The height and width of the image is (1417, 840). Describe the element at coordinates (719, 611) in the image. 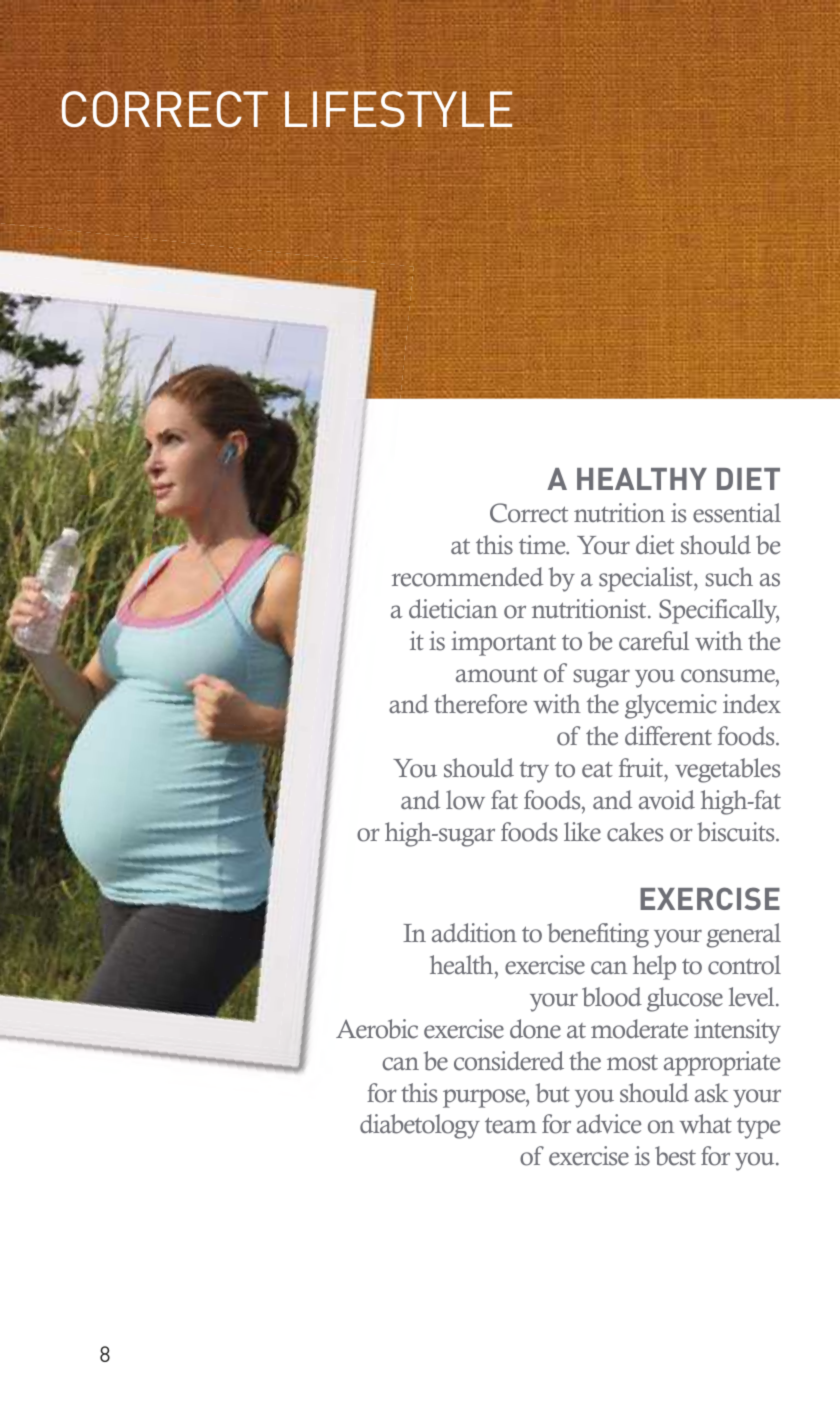

I see `Specifically` at that location.
